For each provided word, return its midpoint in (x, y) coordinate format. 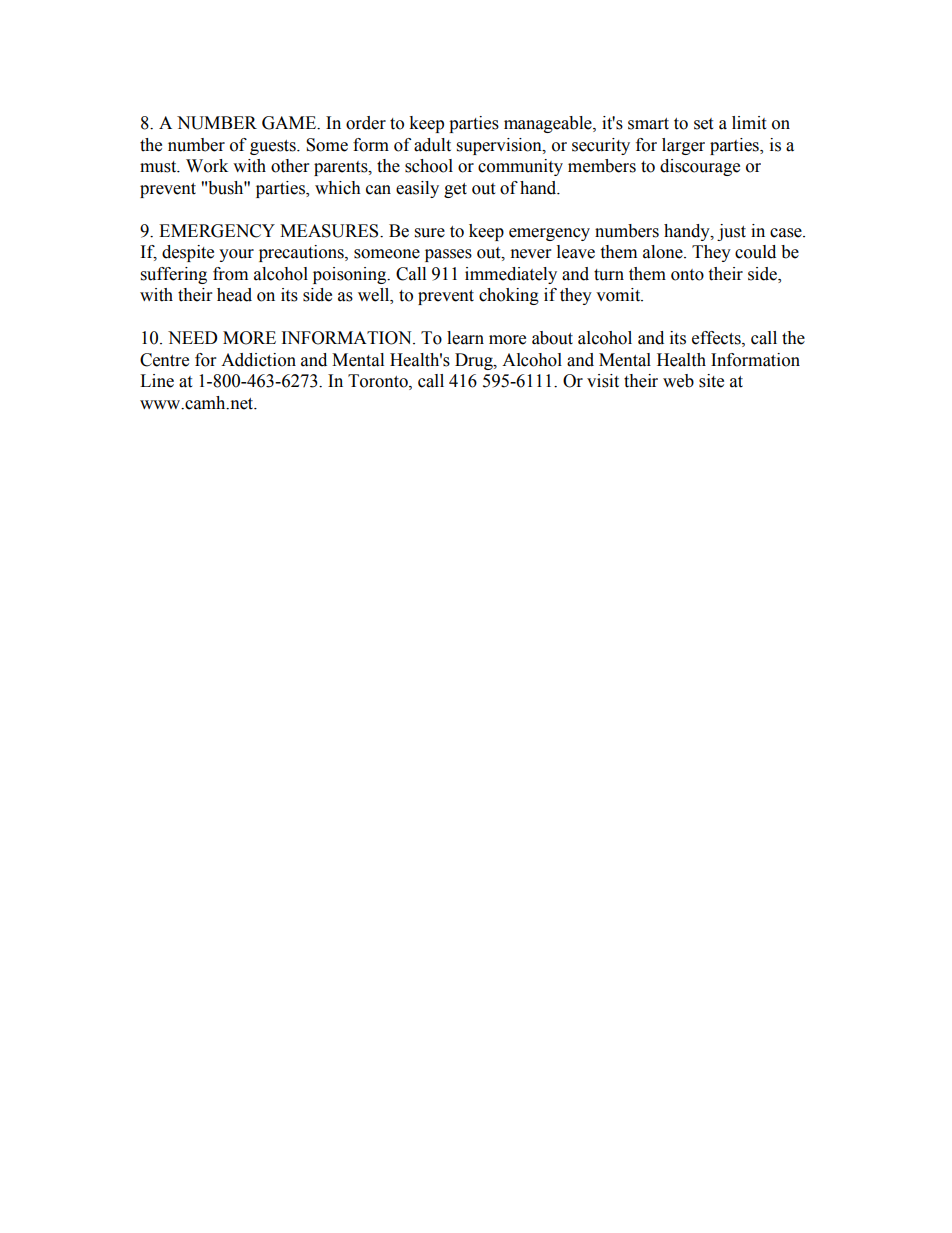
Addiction (258, 360)
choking (509, 296)
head (234, 295)
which (338, 188)
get (455, 190)
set (703, 124)
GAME (290, 123)
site (711, 381)
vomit (619, 295)
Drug (475, 361)
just (731, 232)
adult (432, 145)
